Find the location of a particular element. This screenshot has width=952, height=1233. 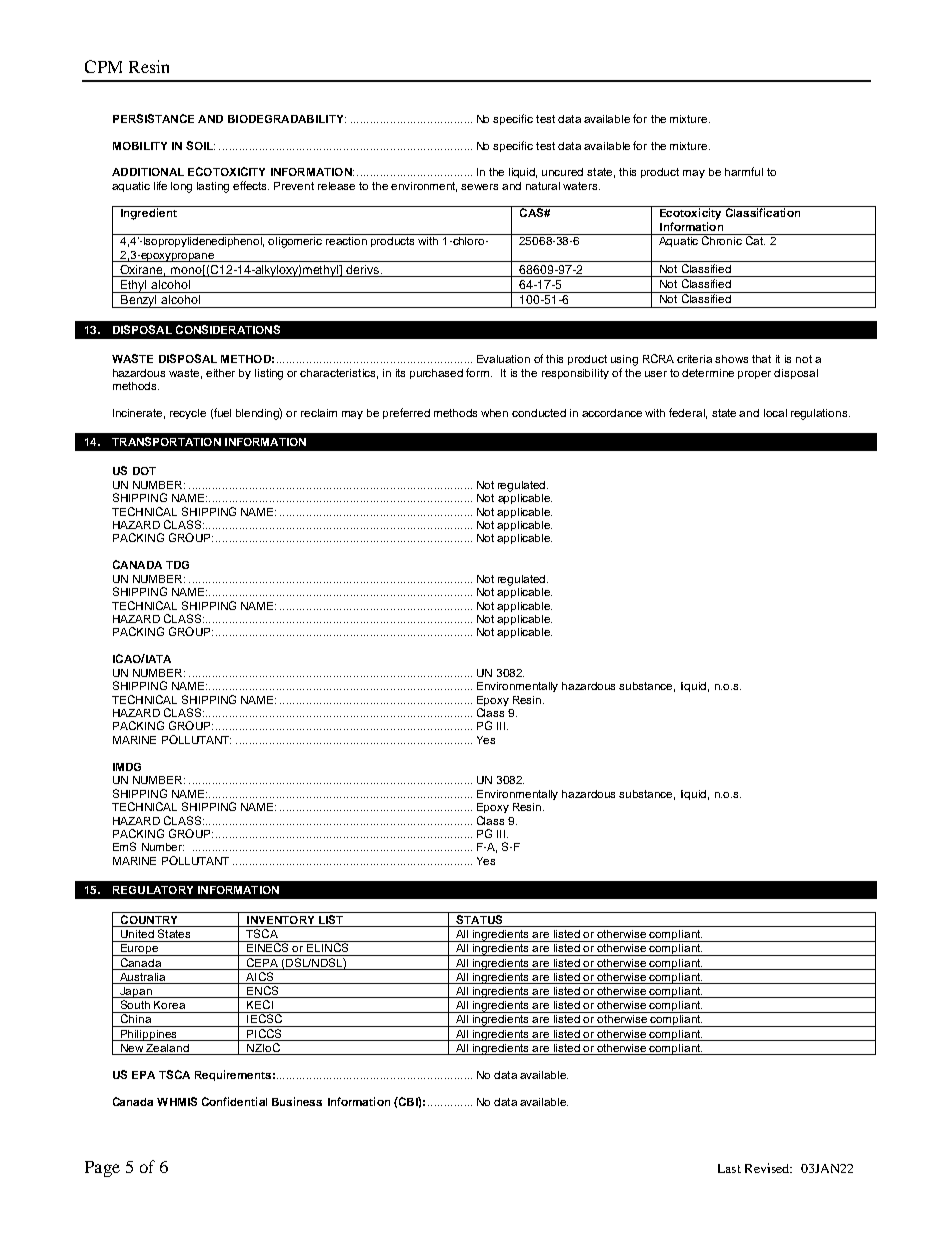

SOIL is located at coordinates (200, 145).
